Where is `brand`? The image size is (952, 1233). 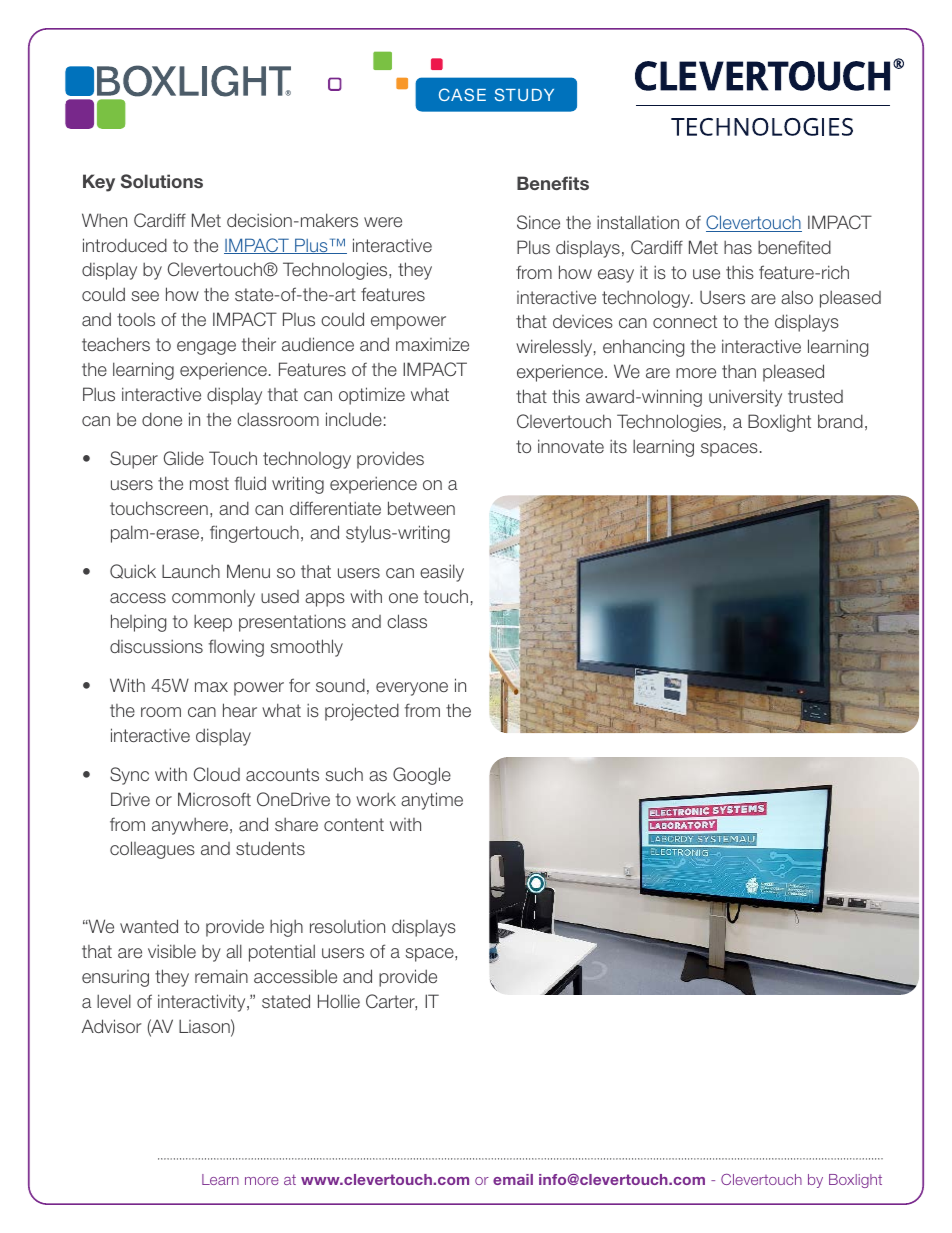
brand is located at coordinates (840, 421).
